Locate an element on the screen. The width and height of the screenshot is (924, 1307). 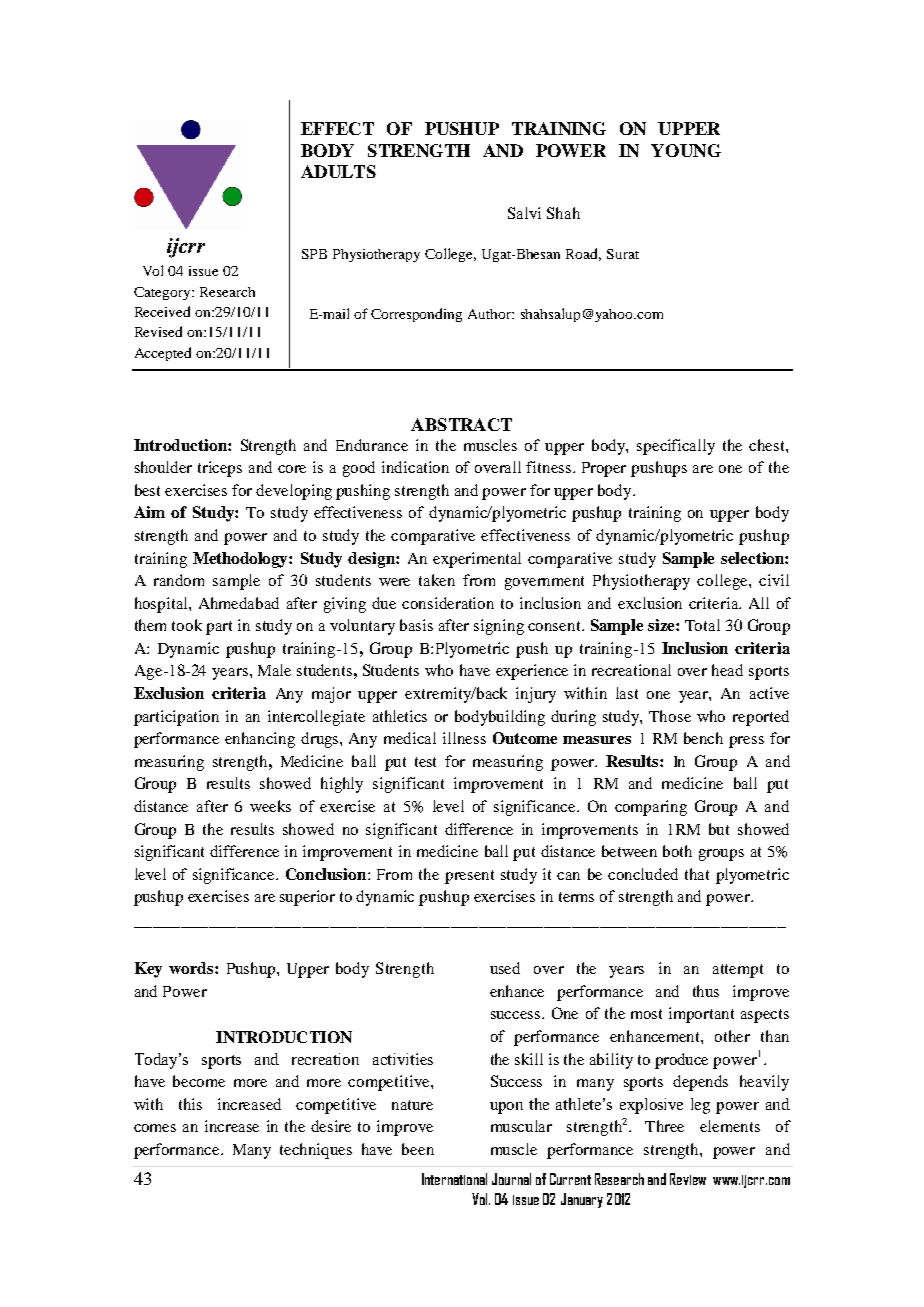
comes is located at coordinates (155, 1128).
